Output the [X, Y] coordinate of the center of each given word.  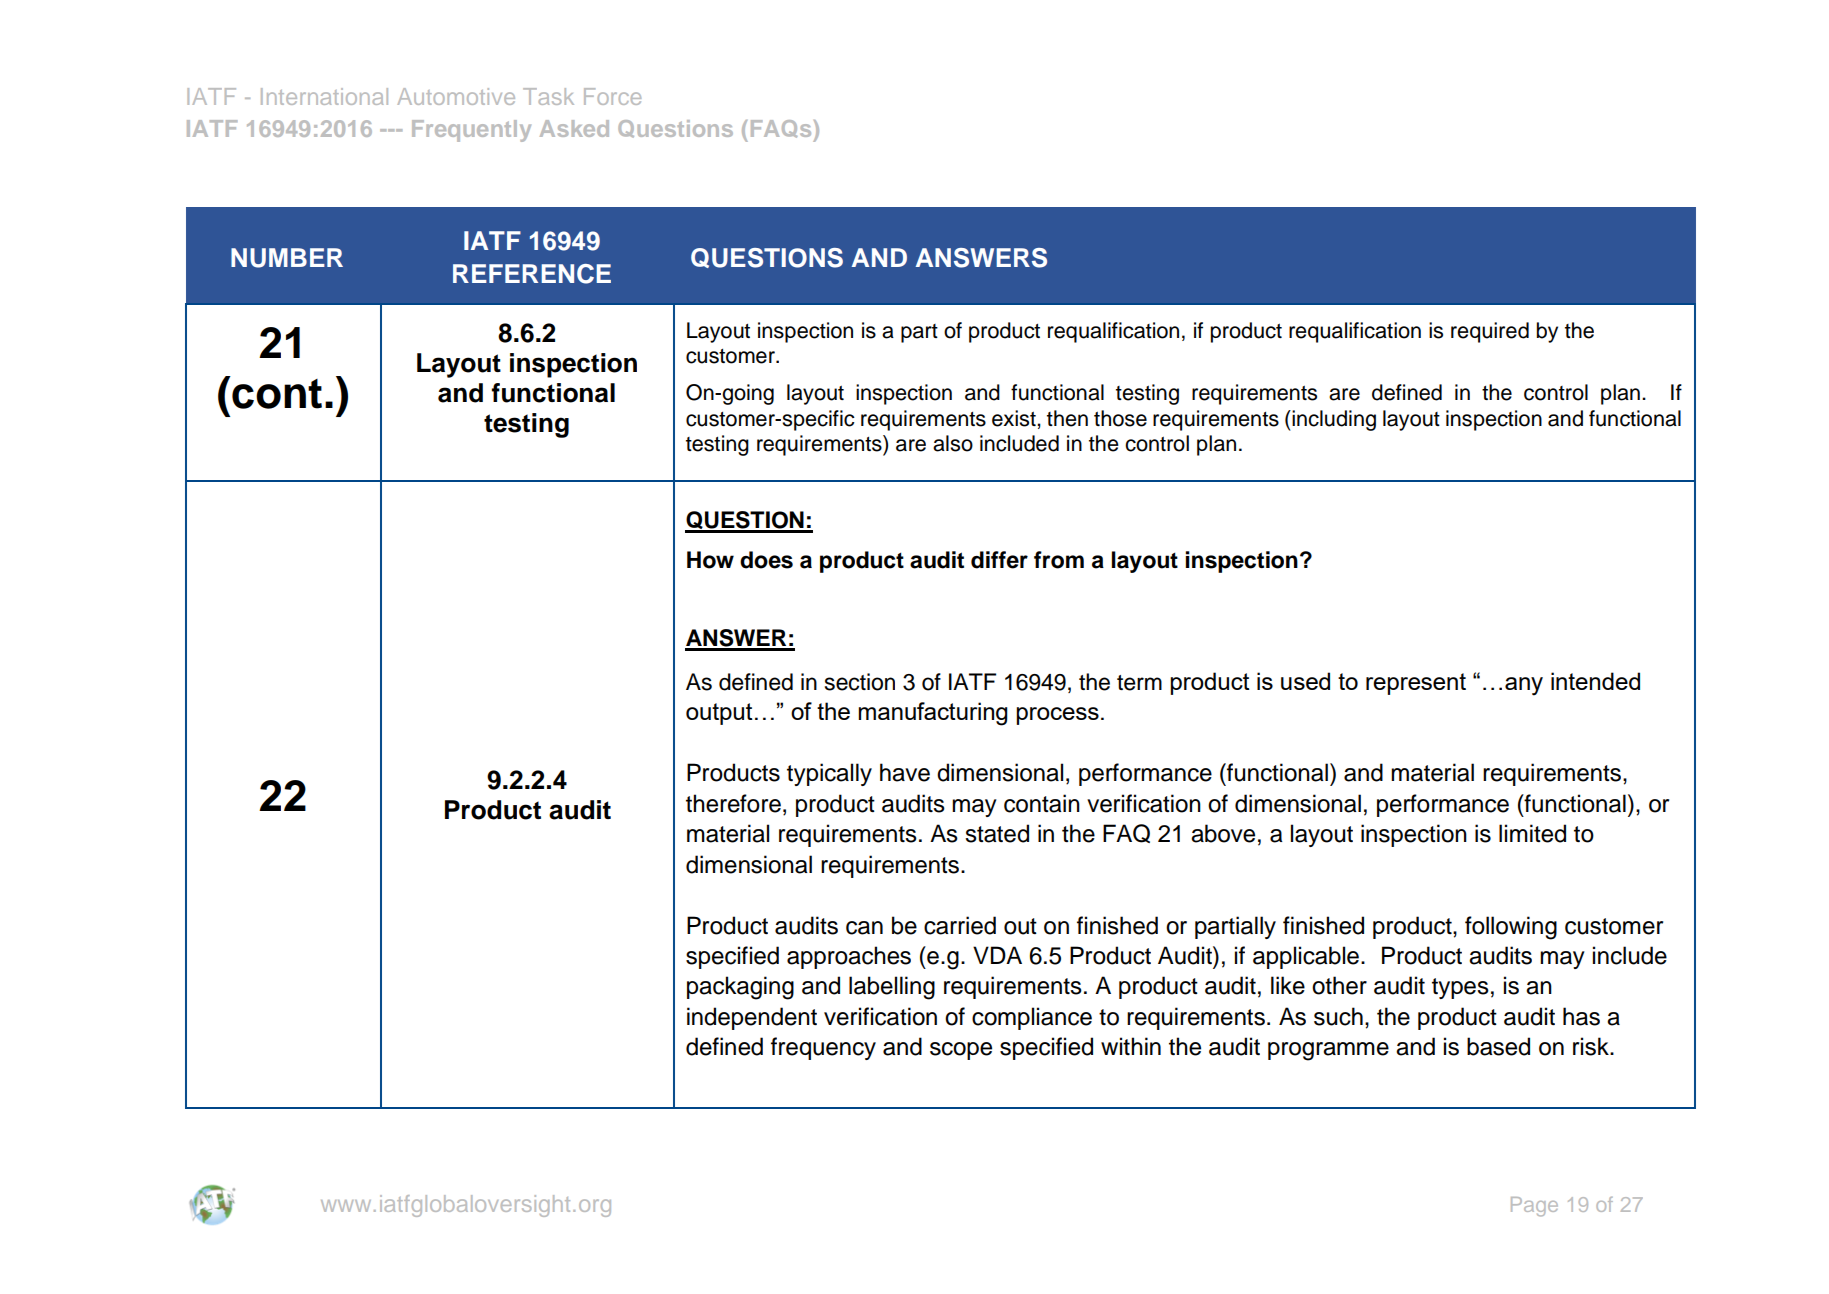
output [719, 714]
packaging [740, 988]
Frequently [471, 131]
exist [1015, 418]
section [860, 682]
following [1511, 928]
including [1334, 420]
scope [961, 1051]
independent [752, 1018]
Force [612, 96]
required [1490, 332]
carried [960, 925]
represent [1416, 684]
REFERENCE [532, 274]
